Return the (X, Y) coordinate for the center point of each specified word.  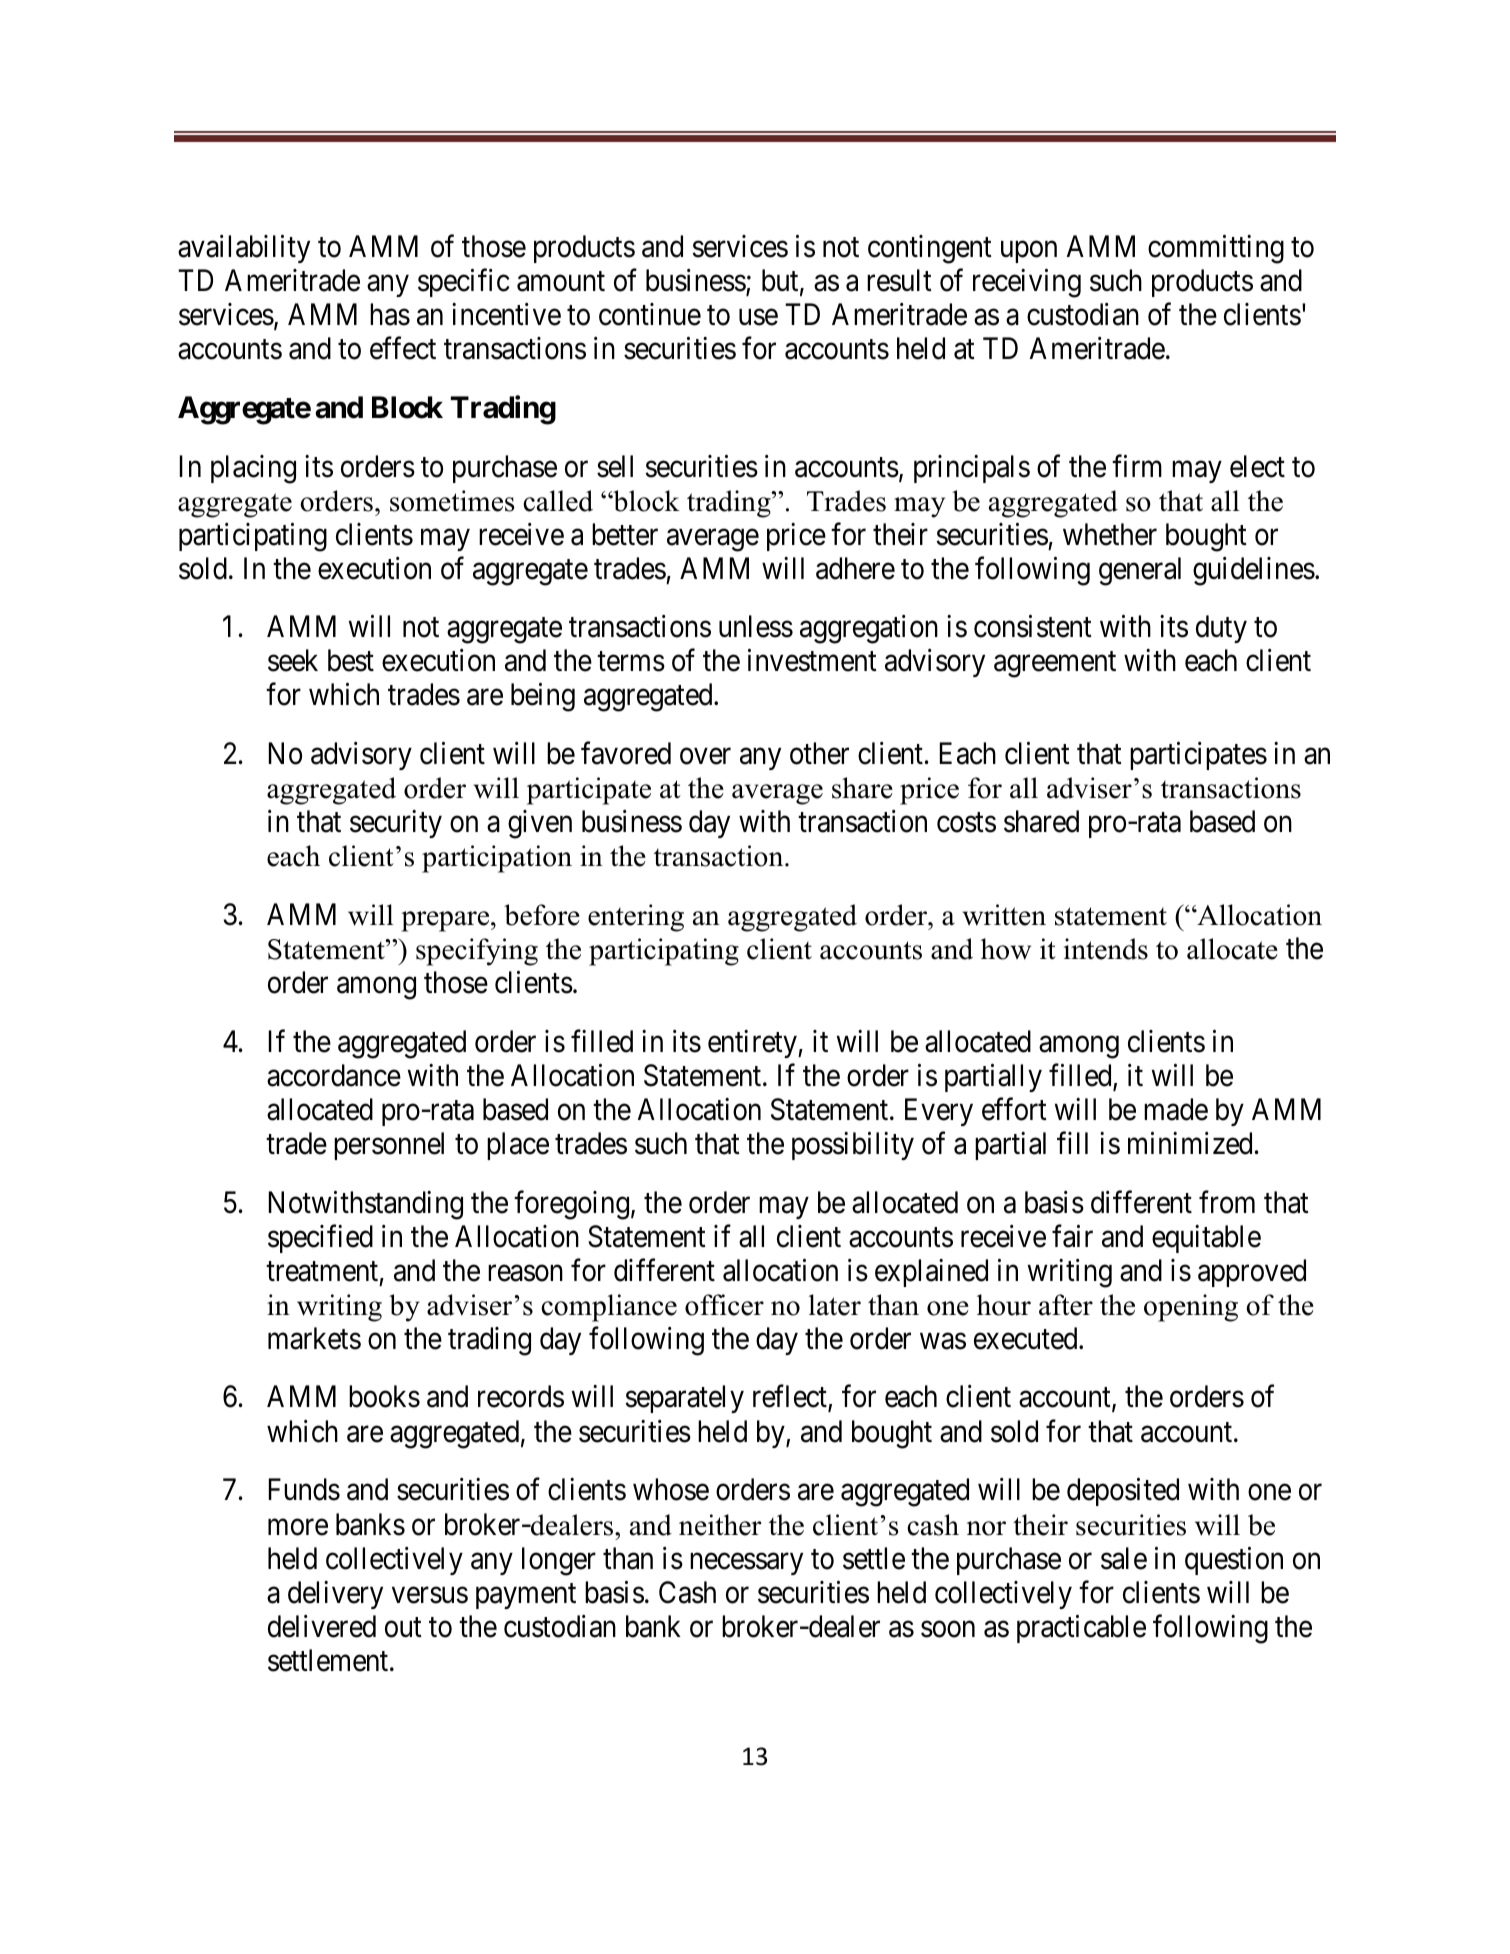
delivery (335, 1595)
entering (636, 918)
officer (724, 1305)
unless (756, 626)
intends (1106, 949)
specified (320, 1238)
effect (403, 348)
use (758, 317)
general (1140, 571)
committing (1216, 249)
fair (1072, 1236)
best (351, 660)
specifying (477, 952)
